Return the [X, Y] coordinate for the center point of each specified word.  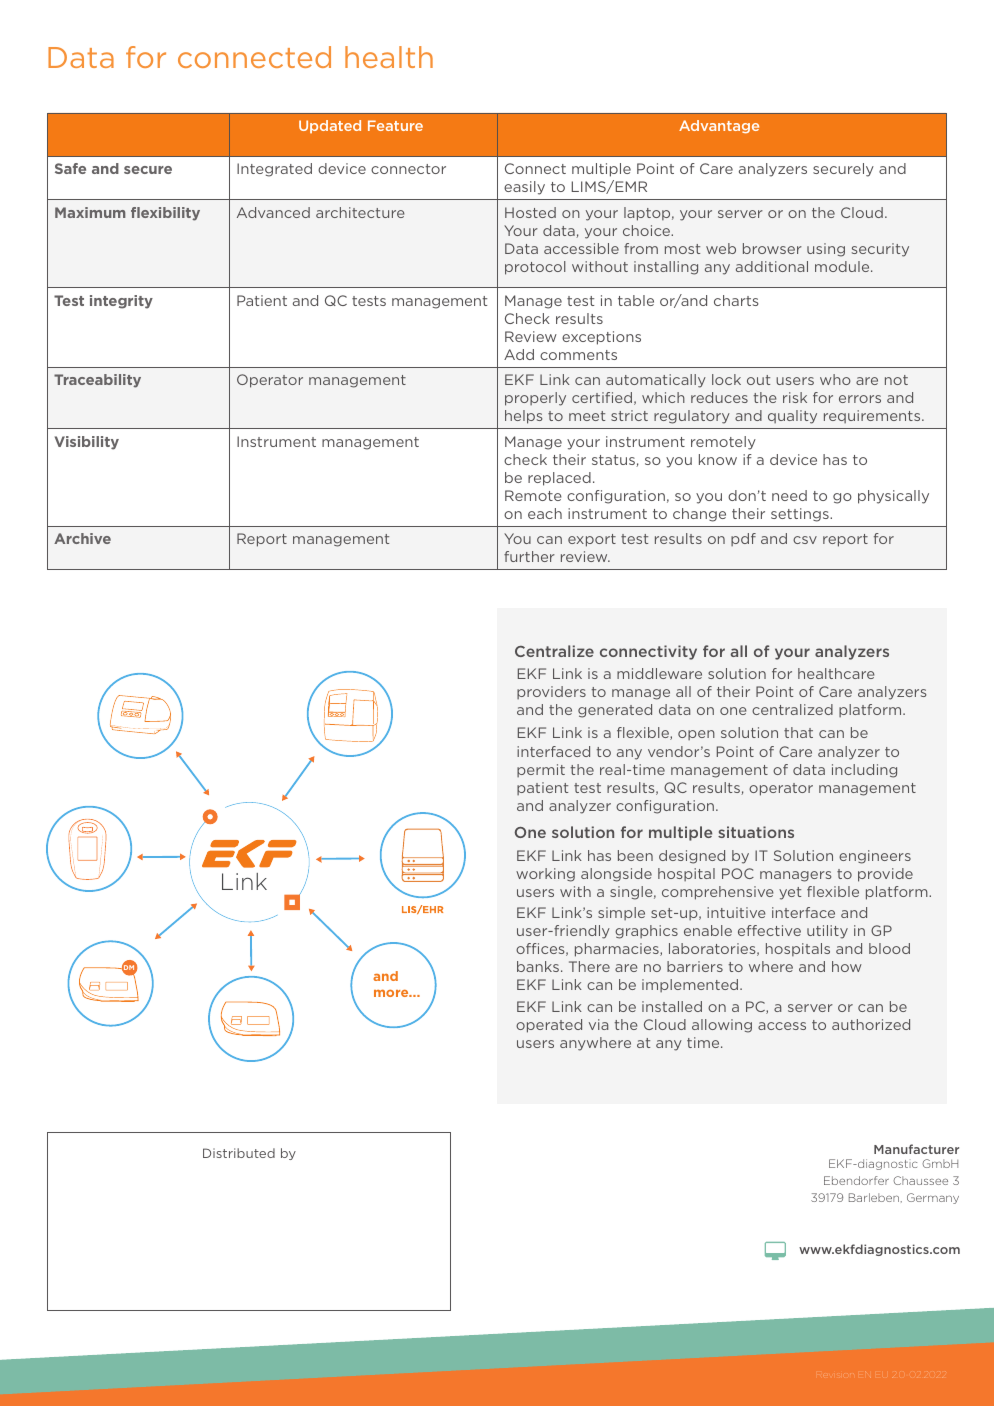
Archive [82, 538]
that [798, 732]
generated [615, 711]
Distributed [239, 1153]
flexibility [165, 214]
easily [524, 188]
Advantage [719, 127]
